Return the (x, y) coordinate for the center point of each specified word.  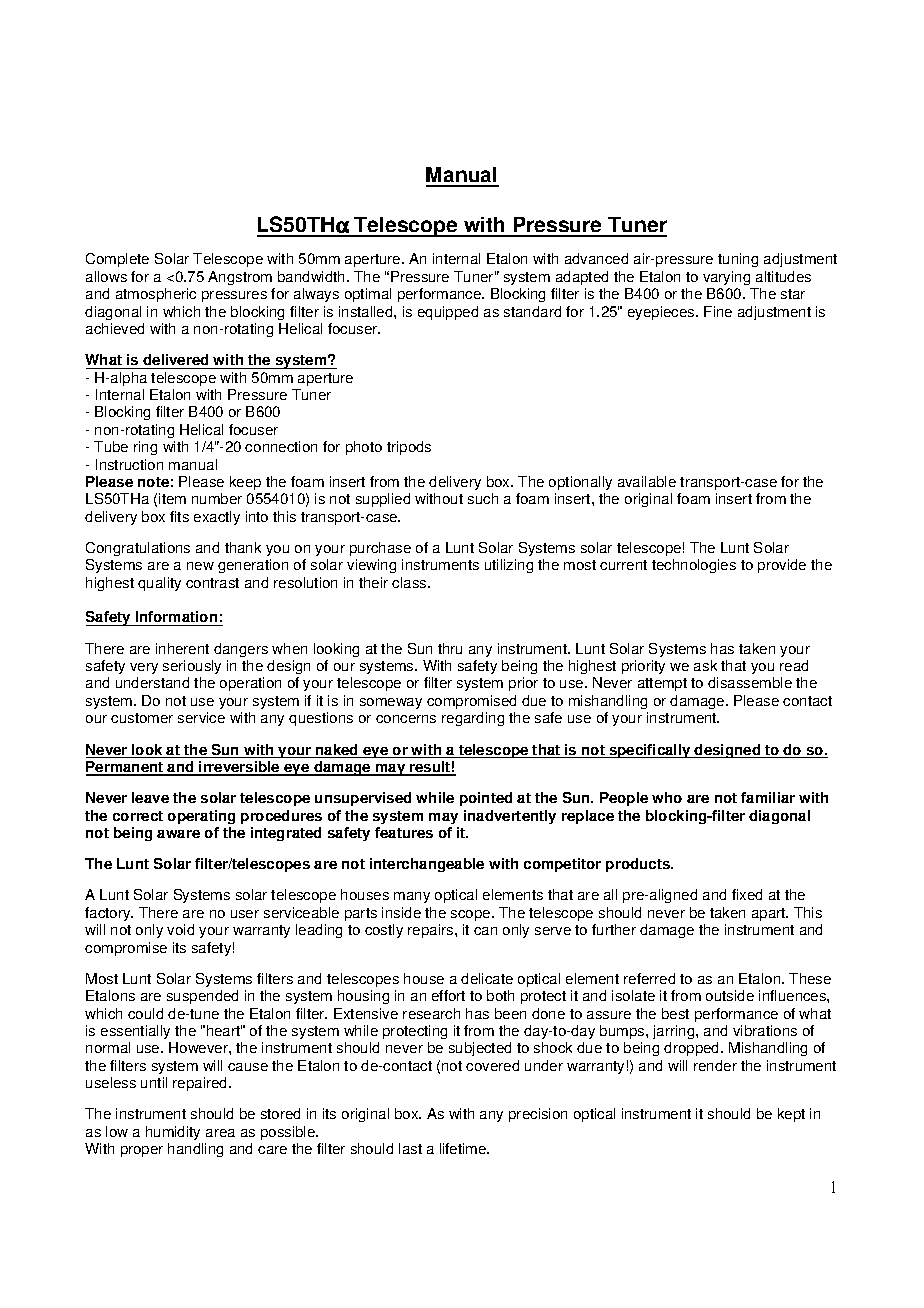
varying (726, 278)
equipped (448, 313)
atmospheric (156, 295)
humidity (173, 1133)
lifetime (464, 1148)
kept (791, 1115)
